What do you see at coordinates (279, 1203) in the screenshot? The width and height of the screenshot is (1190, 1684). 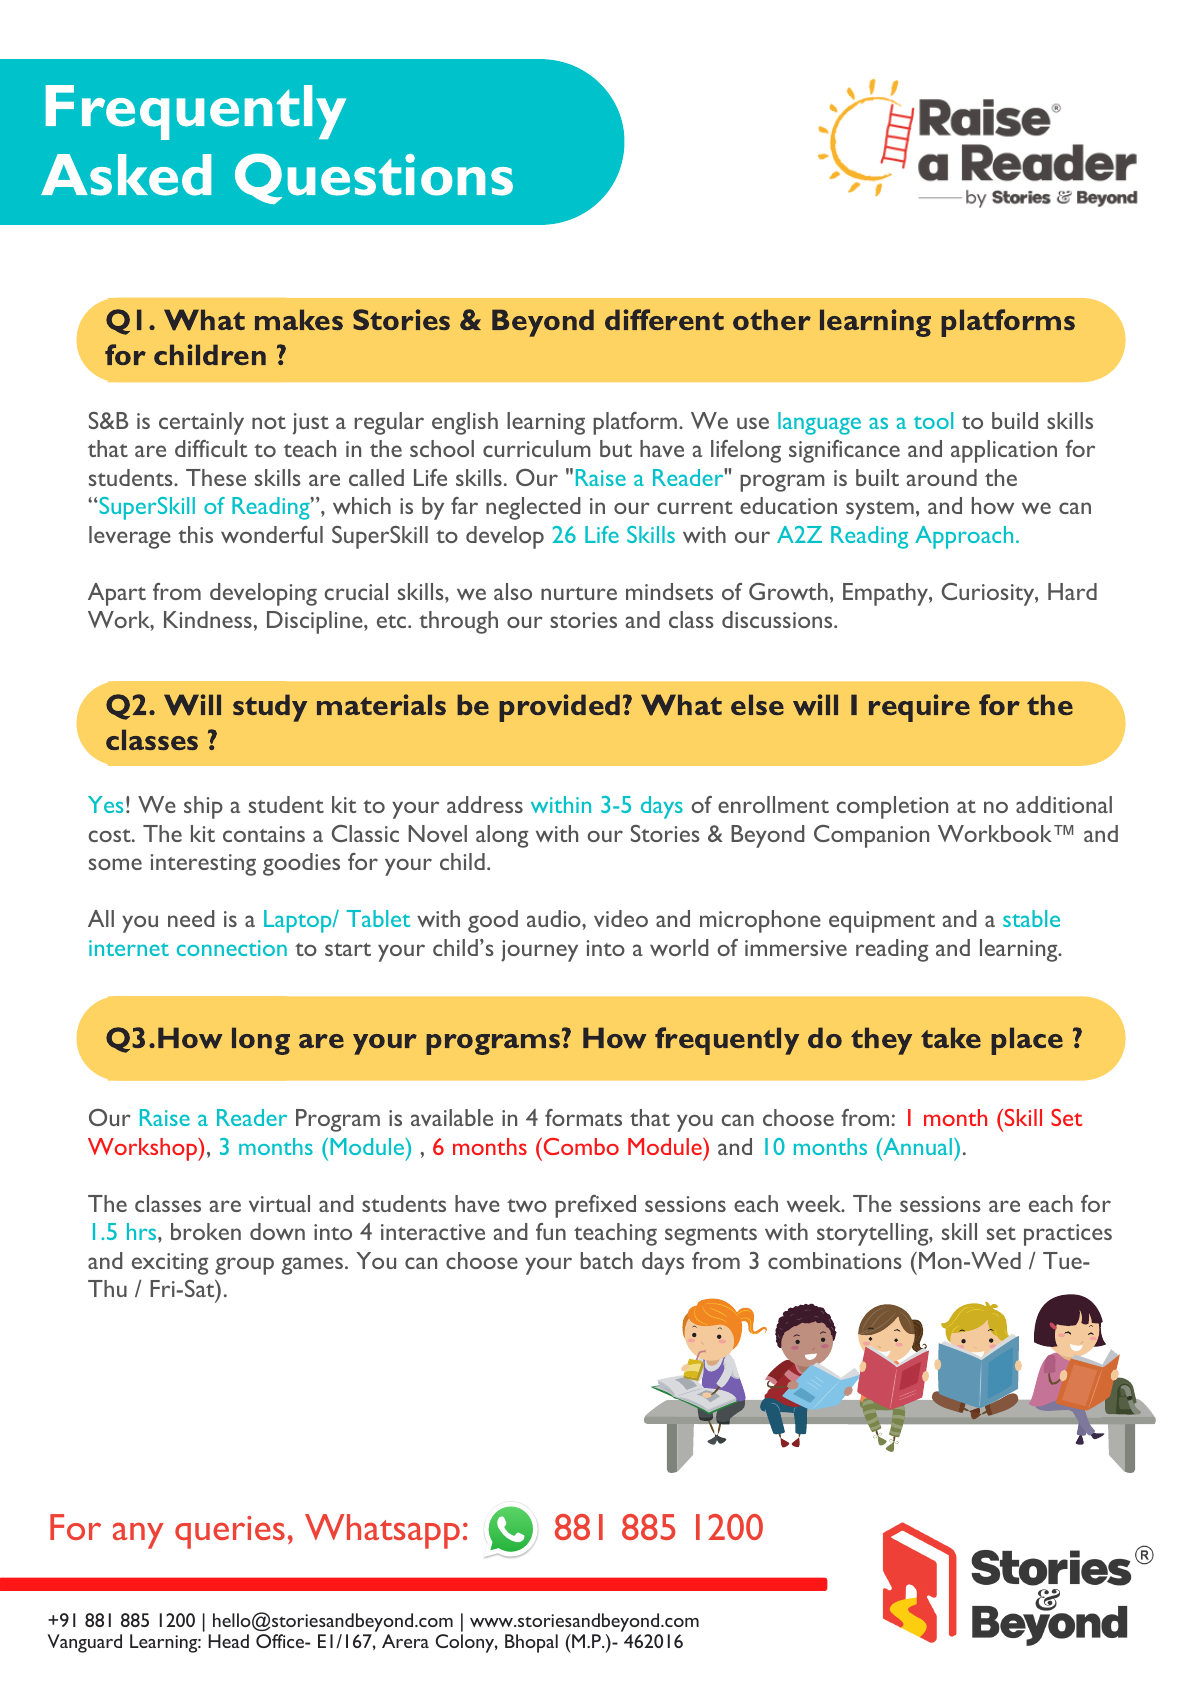 I see `virtual` at bounding box center [279, 1203].
